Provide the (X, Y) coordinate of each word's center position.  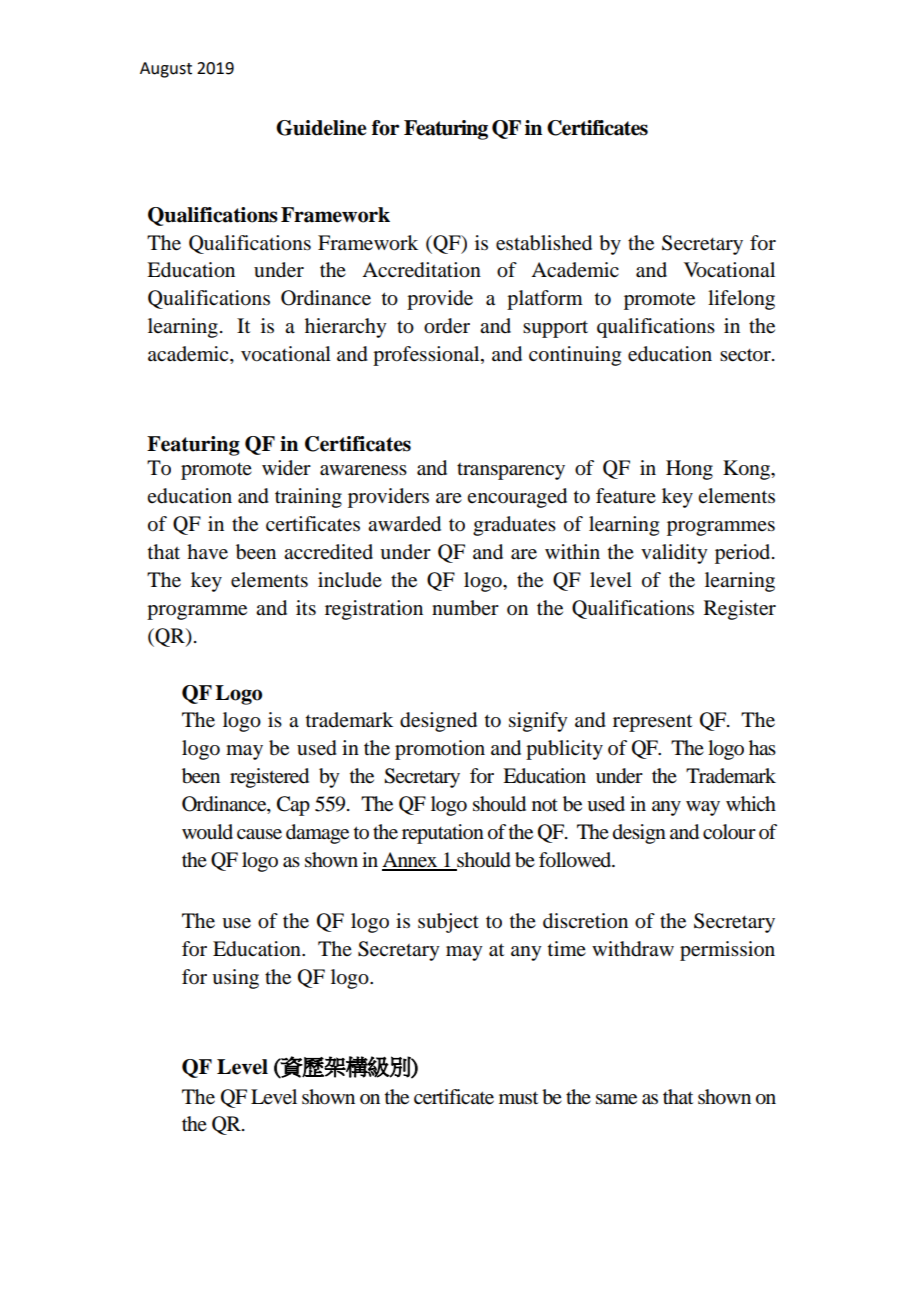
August (166, 70)
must (518, 1098)
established (544, 243)
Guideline (321, 128)
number (465, 608)
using (235, 979)
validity (674, 554)
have (207, 552)
